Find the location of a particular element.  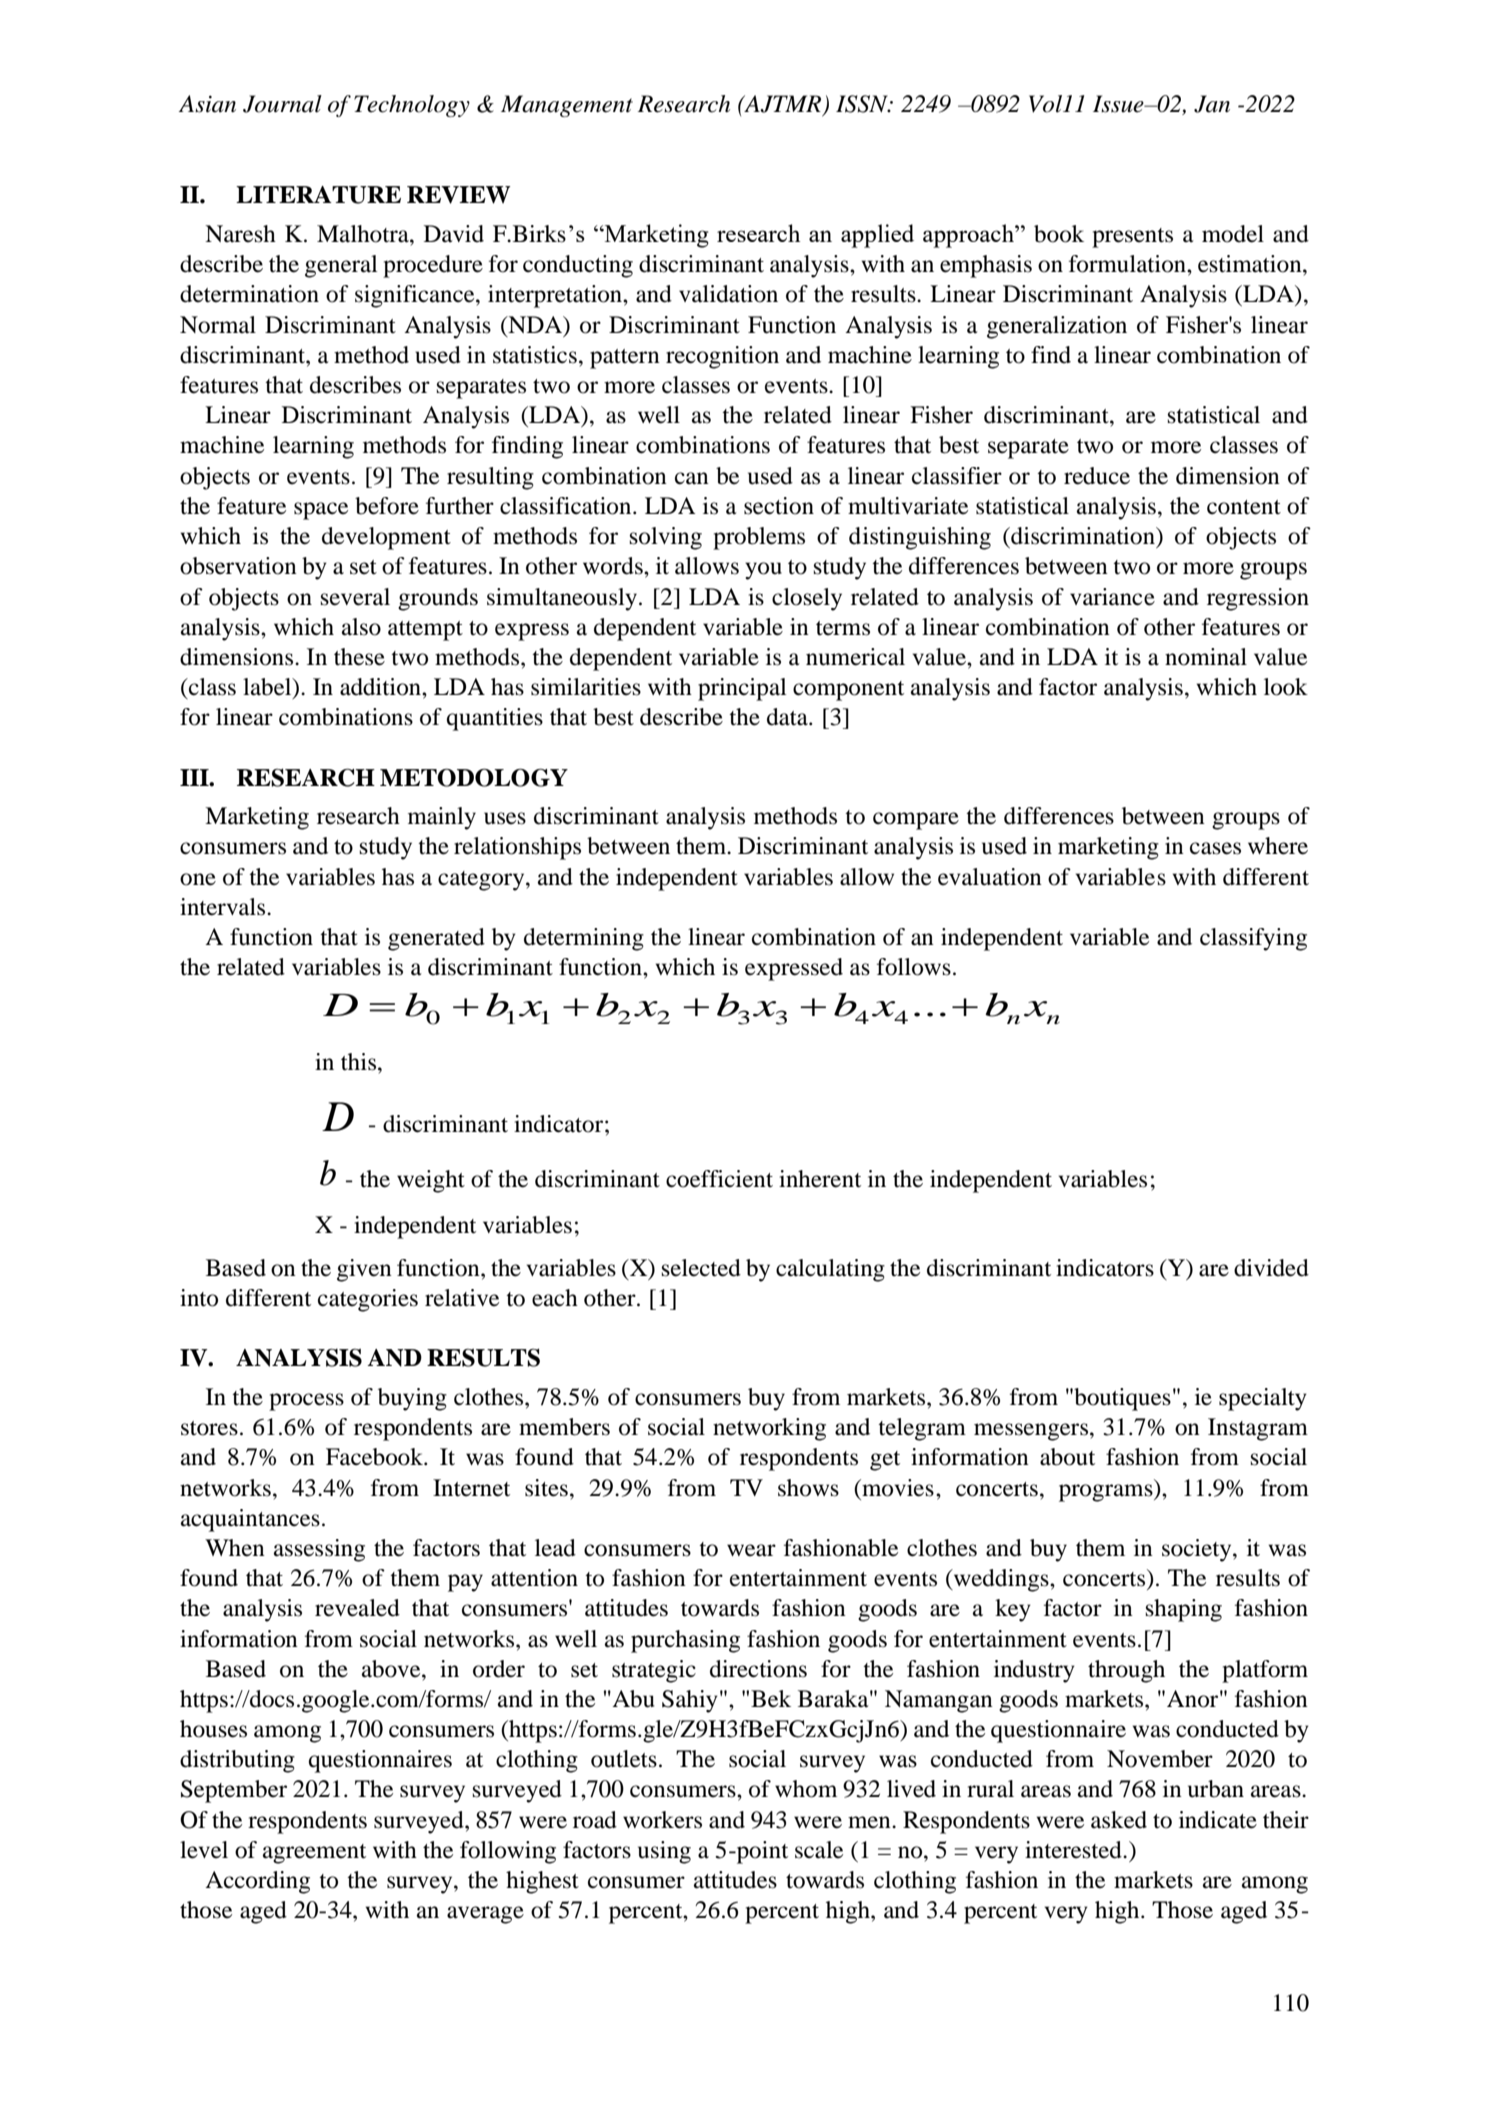

validation is located at coordinates (728, 294).
